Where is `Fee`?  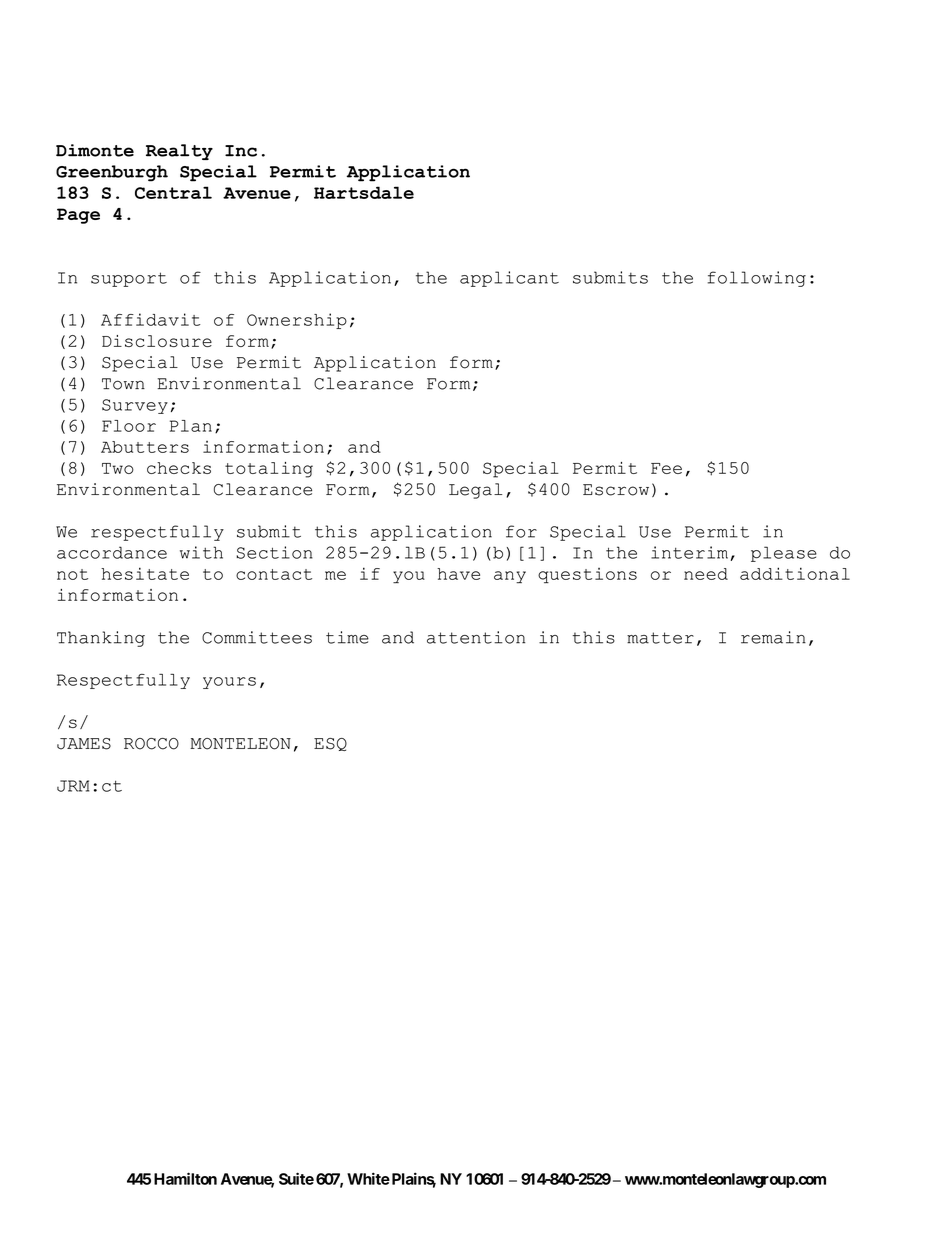
Fee is located at coordinates (666, 468).
